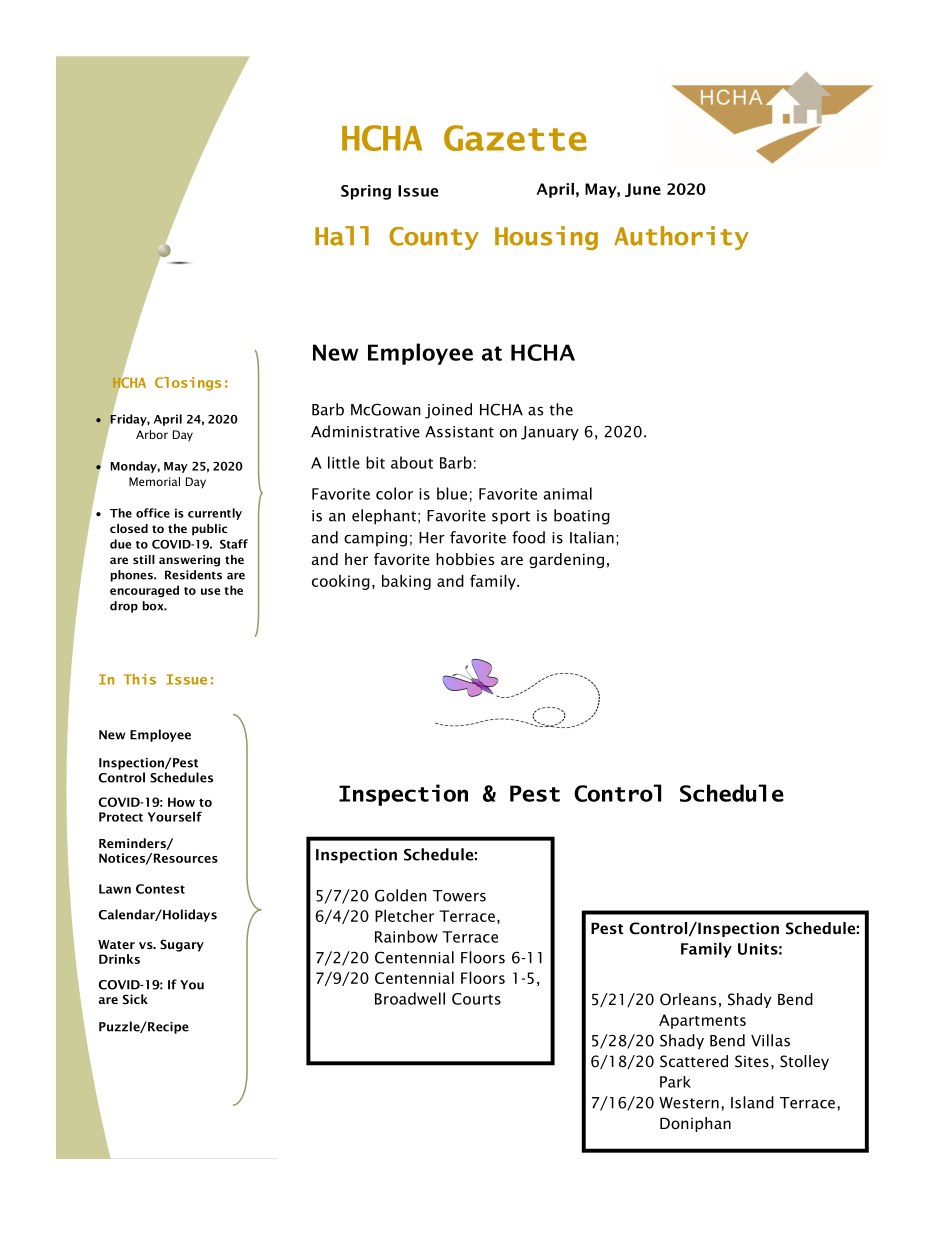  I want to click on Sick, so click(135, 999).
